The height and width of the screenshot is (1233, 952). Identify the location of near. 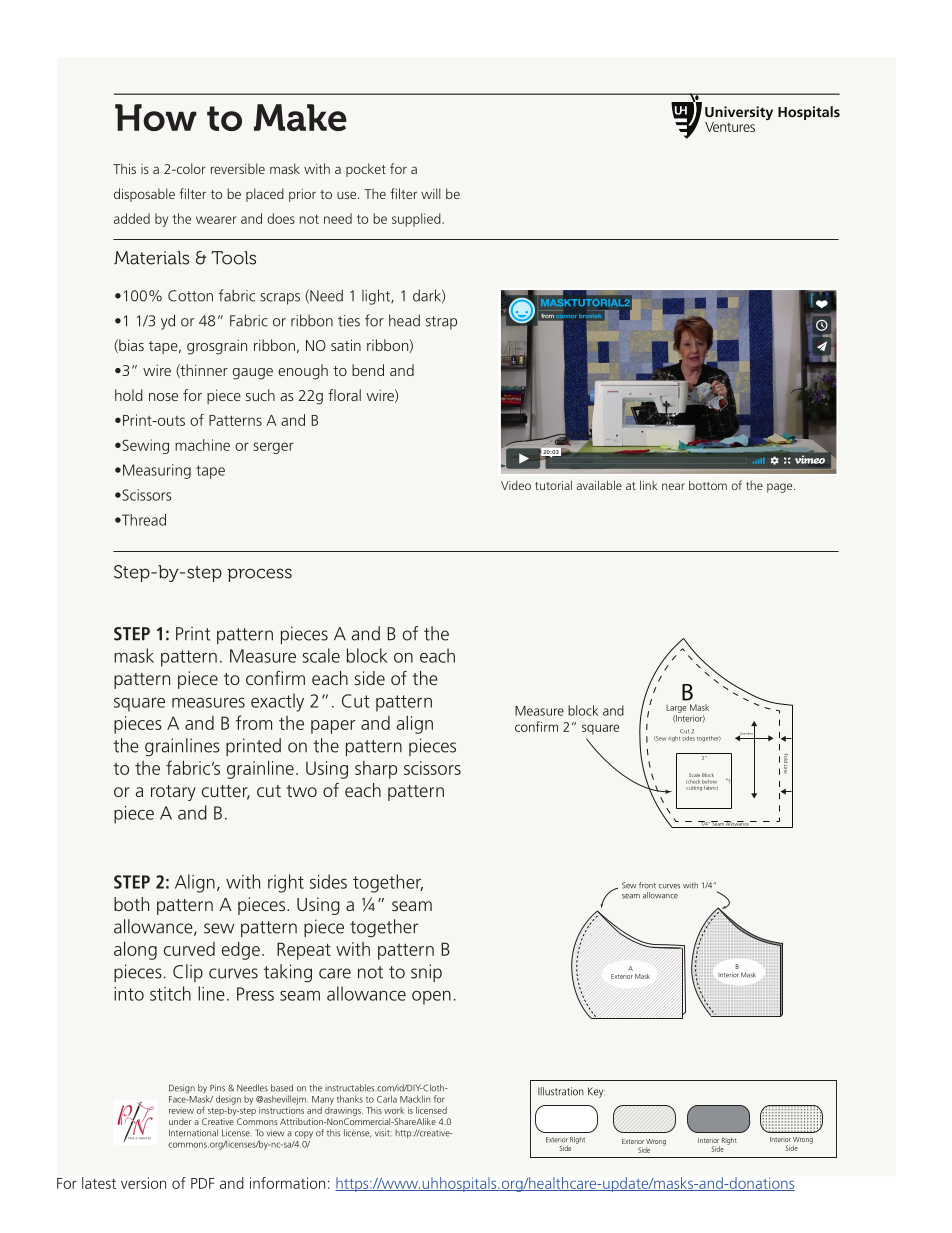
(673, 486).
